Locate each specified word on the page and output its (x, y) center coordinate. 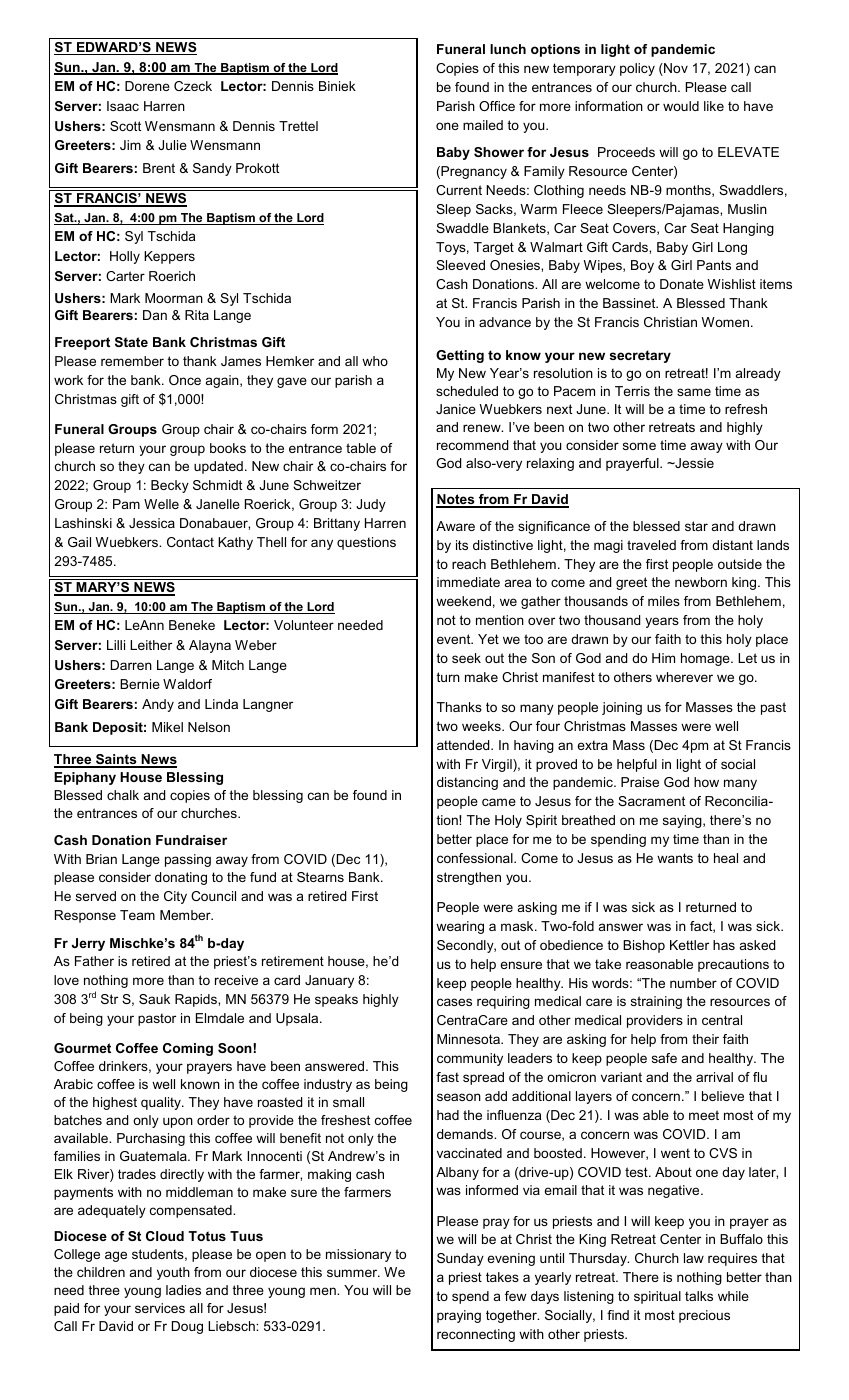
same (694, 392)
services (160, 1308)
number (693, 983)
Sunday (460, 1259)
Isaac (123, 106)
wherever (684, 677)
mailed (483, 125)
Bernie (140, 684)
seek (466, 658)
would (681, 106)
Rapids (197, 1000)
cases (454, 1002)
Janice (456, 409)
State (131, 342)
